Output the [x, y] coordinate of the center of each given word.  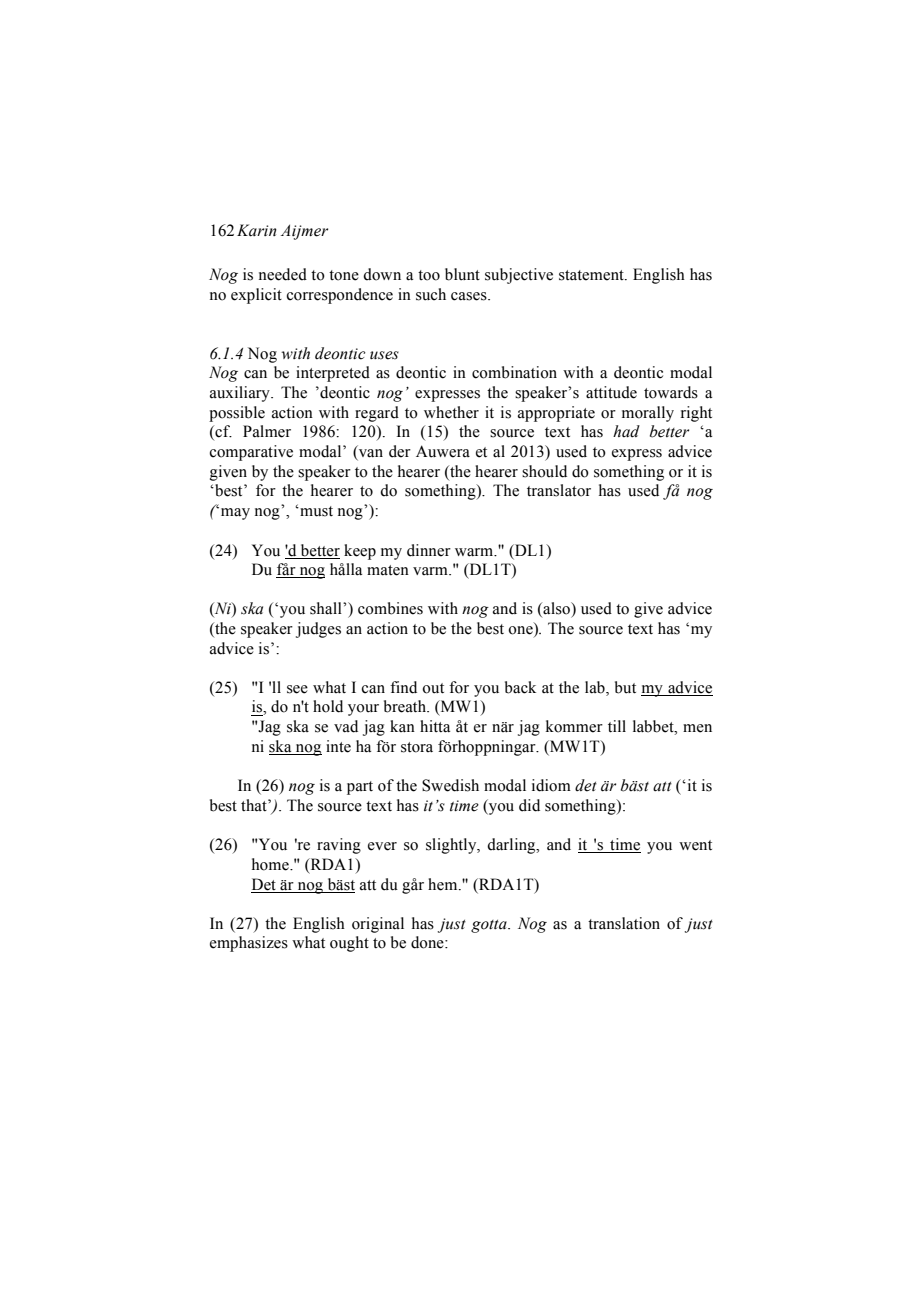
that [255, 805]
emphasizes [249, 944]
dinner [429, 550]
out [433, 688]
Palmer [267, 431]
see [297, 689]
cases [470, 296]
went [695, 845]
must [315, 511]
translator [559, 490]
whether [451, 412]
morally [648, 414]
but [625, 687]
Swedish [450, 785]
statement [592, 275]
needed [283, 274]
